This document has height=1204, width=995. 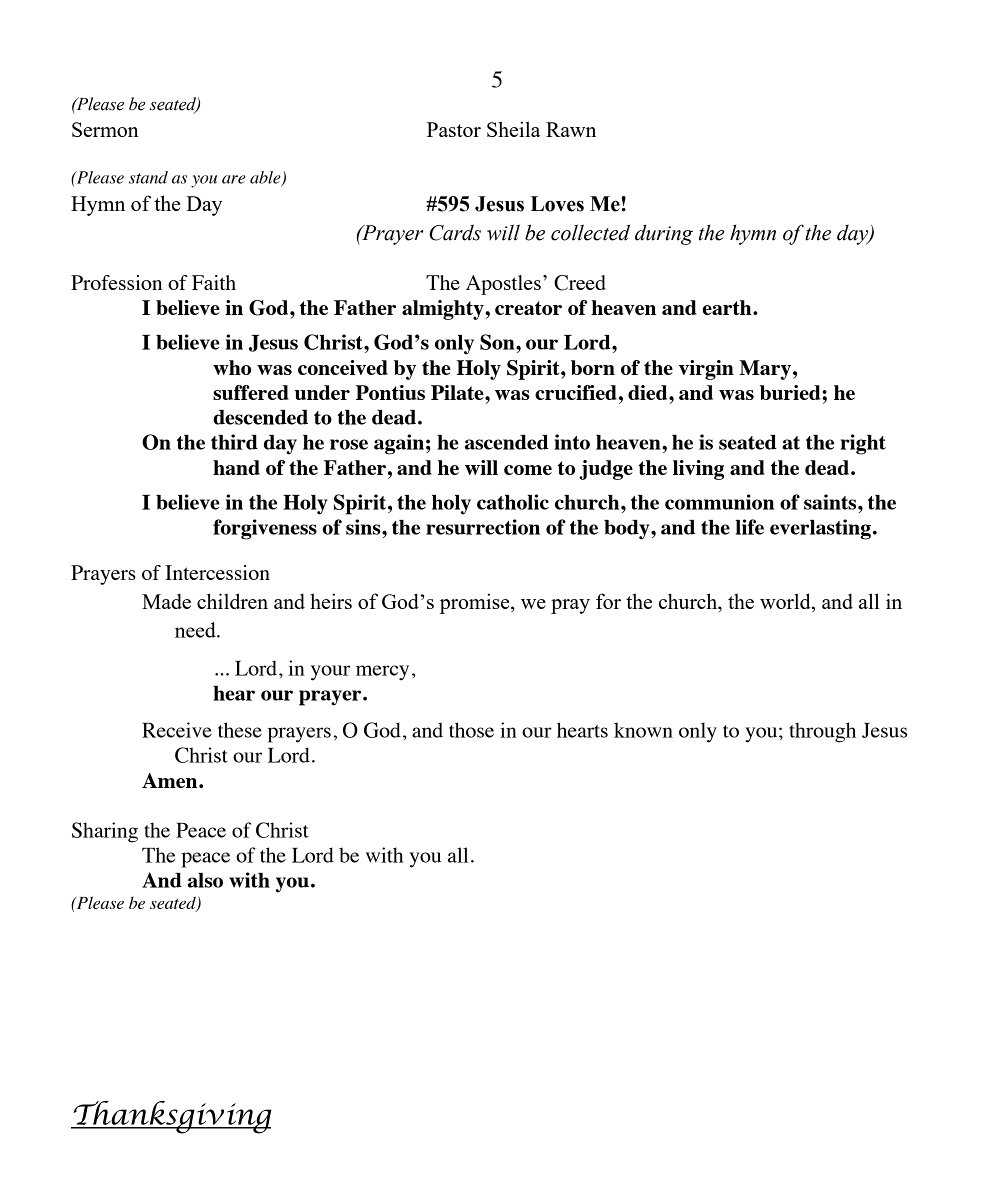 I want to click on hand, so click(x=236, y=467).
